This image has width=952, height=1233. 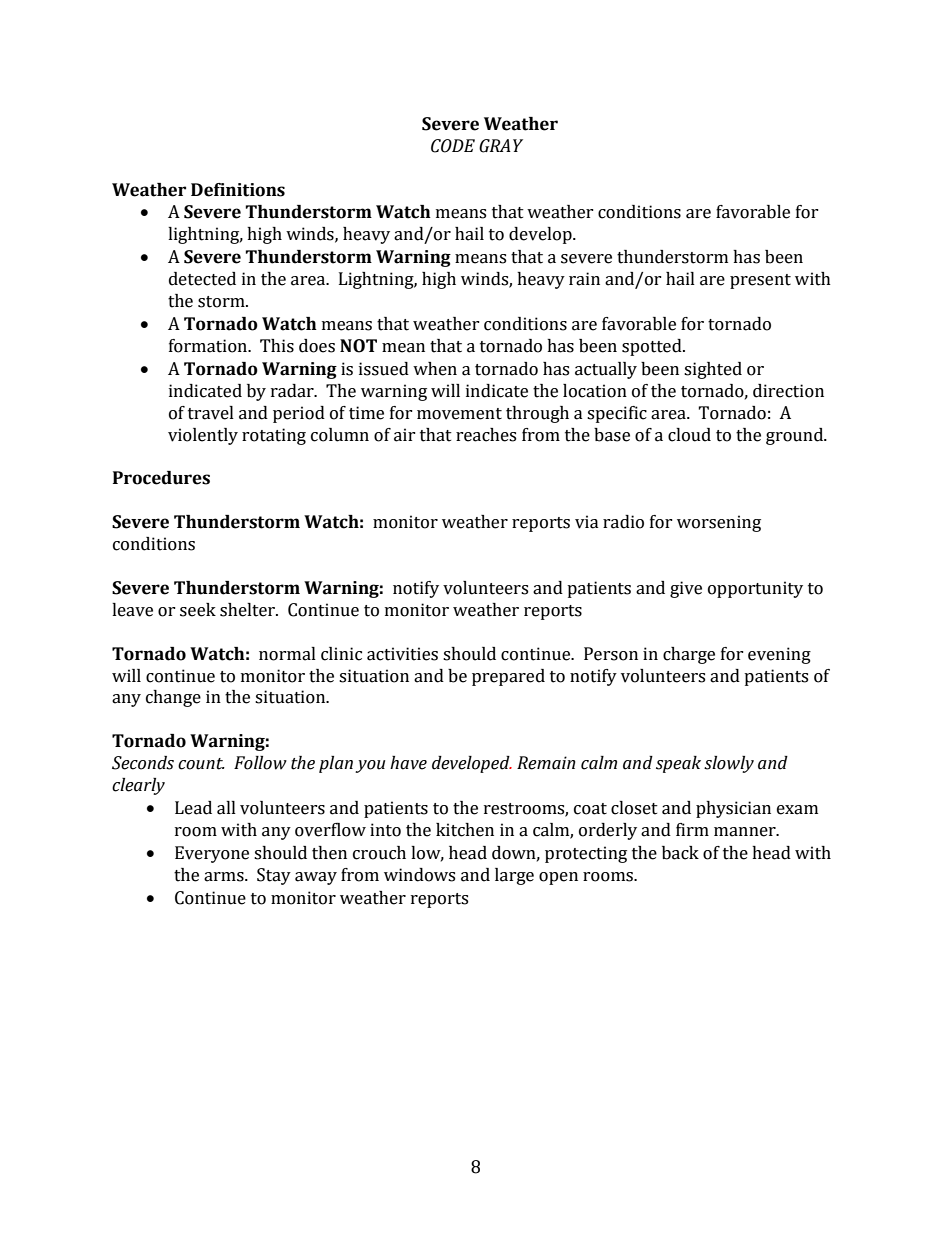 I want to click on Definitions, so click(x=238, y=190).
